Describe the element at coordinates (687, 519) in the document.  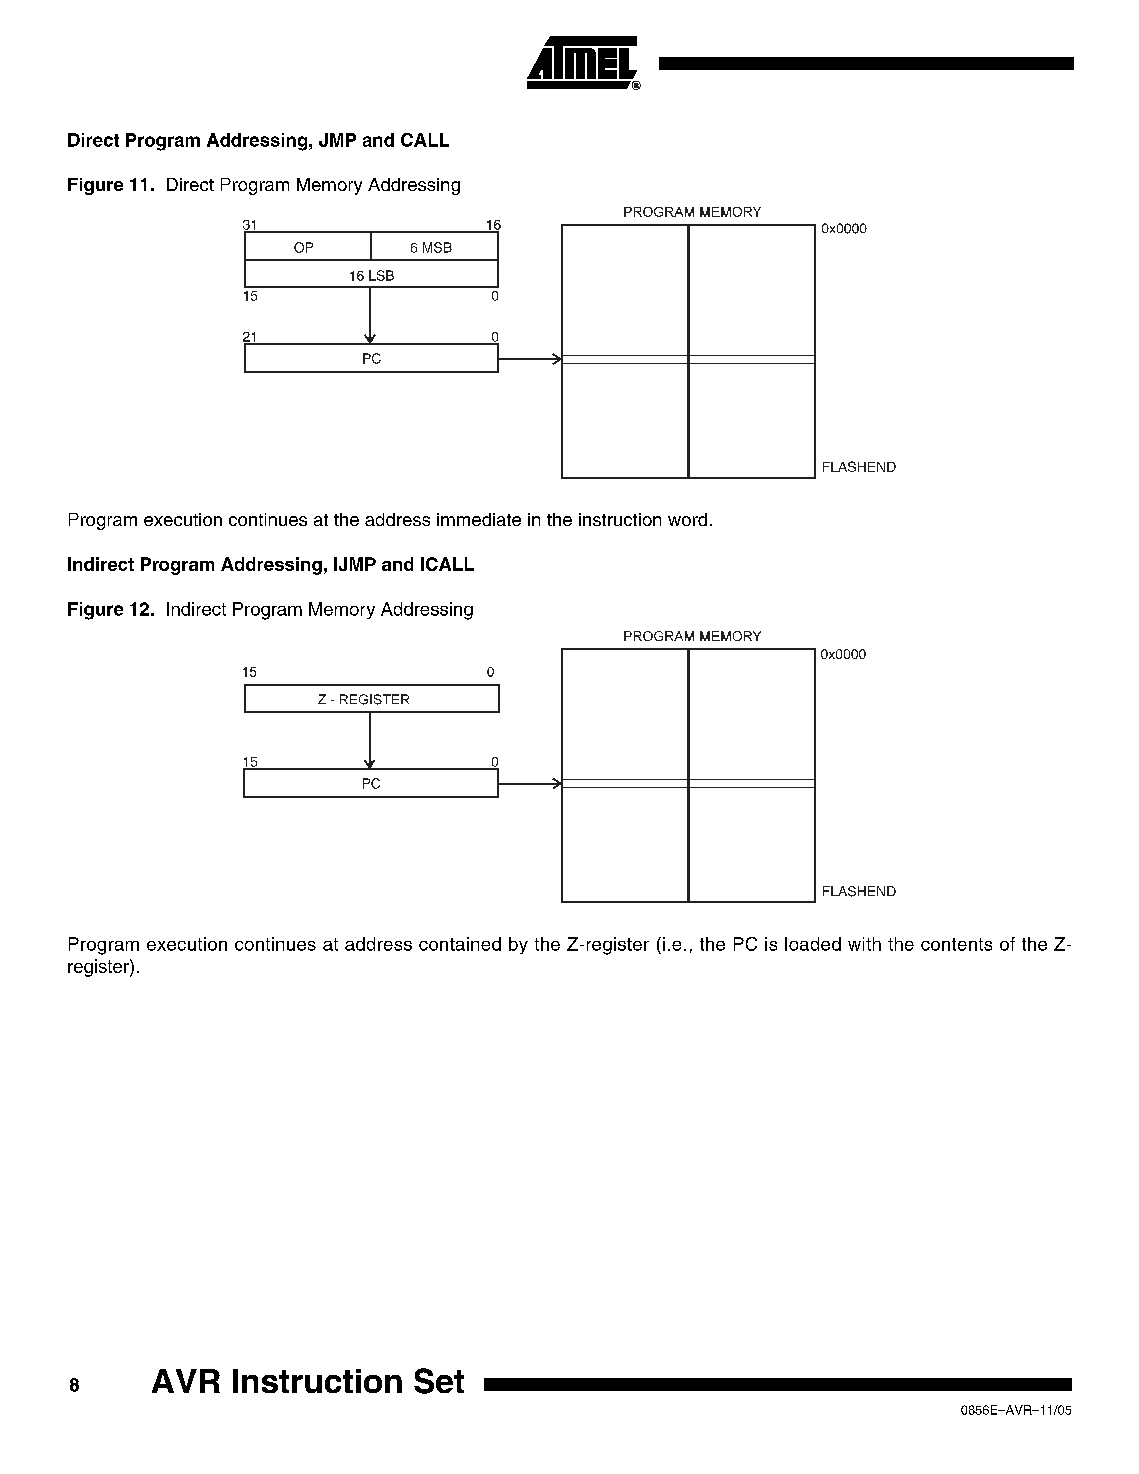
I see `word` at that location.
